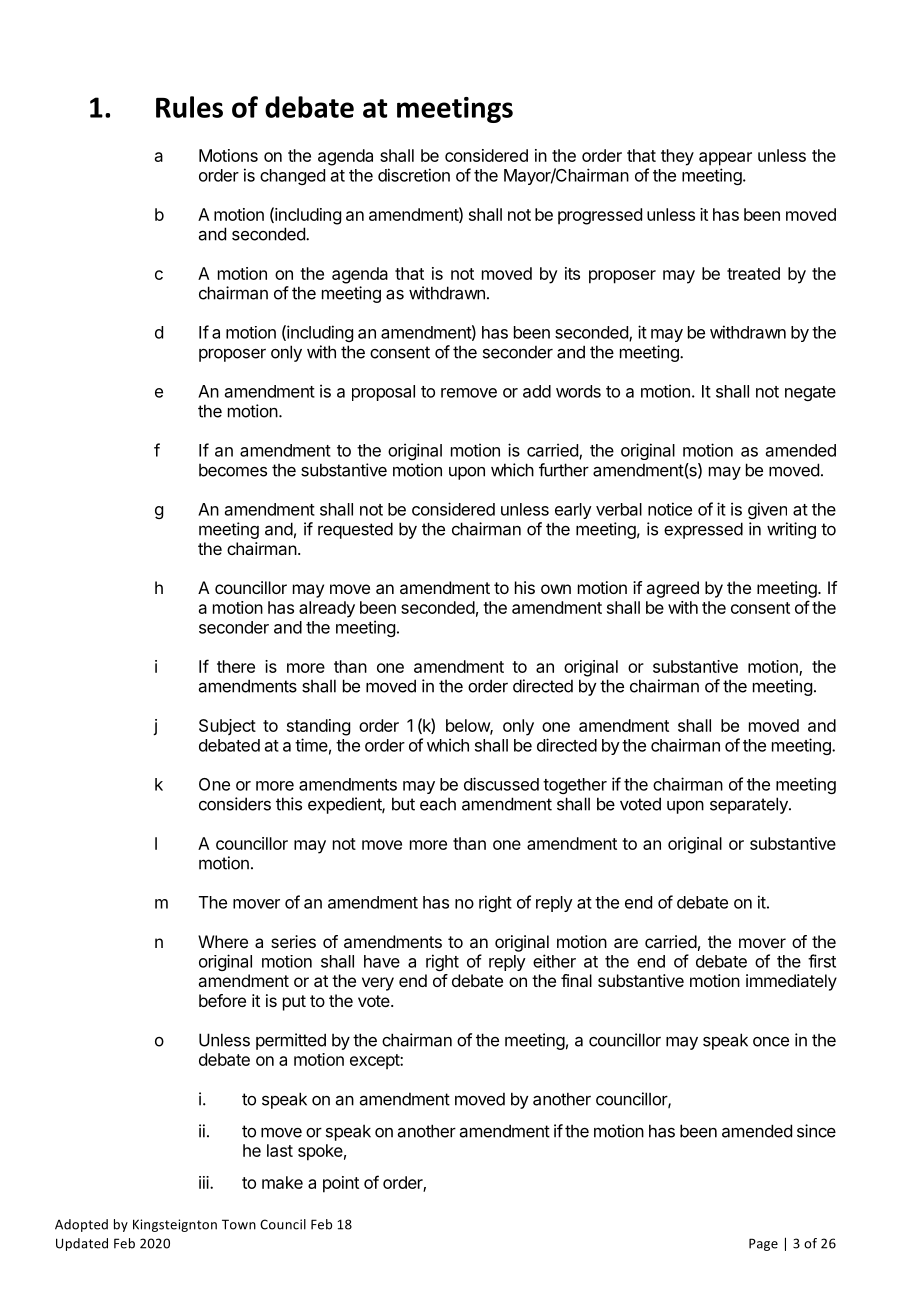 This page has height=1308, width=924. What do you see at coordinates (414, 175) in the page?
I see `discretion` at bounding box center [414, 175].
